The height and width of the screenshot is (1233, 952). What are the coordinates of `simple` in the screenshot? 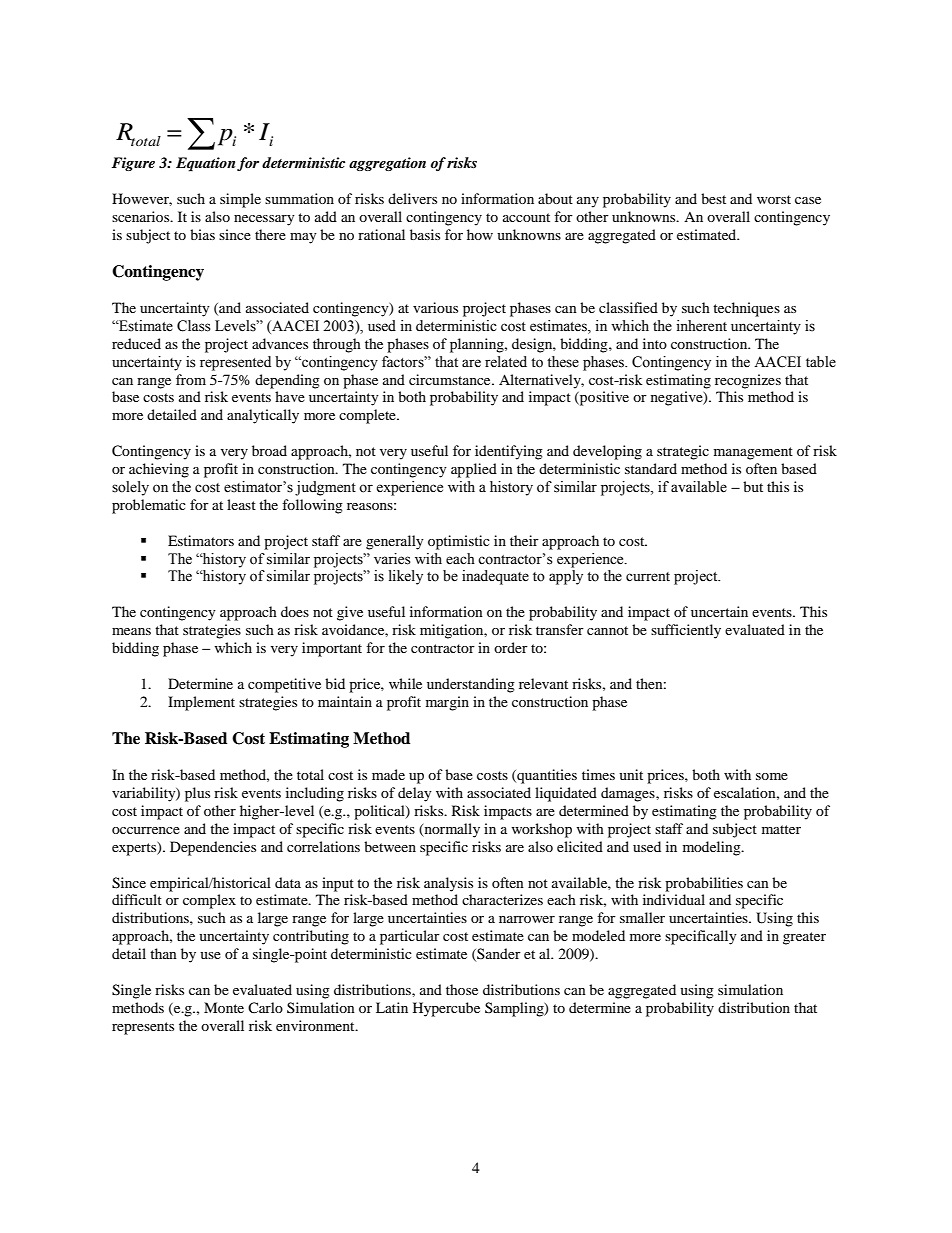 It's located at (240, 200).
